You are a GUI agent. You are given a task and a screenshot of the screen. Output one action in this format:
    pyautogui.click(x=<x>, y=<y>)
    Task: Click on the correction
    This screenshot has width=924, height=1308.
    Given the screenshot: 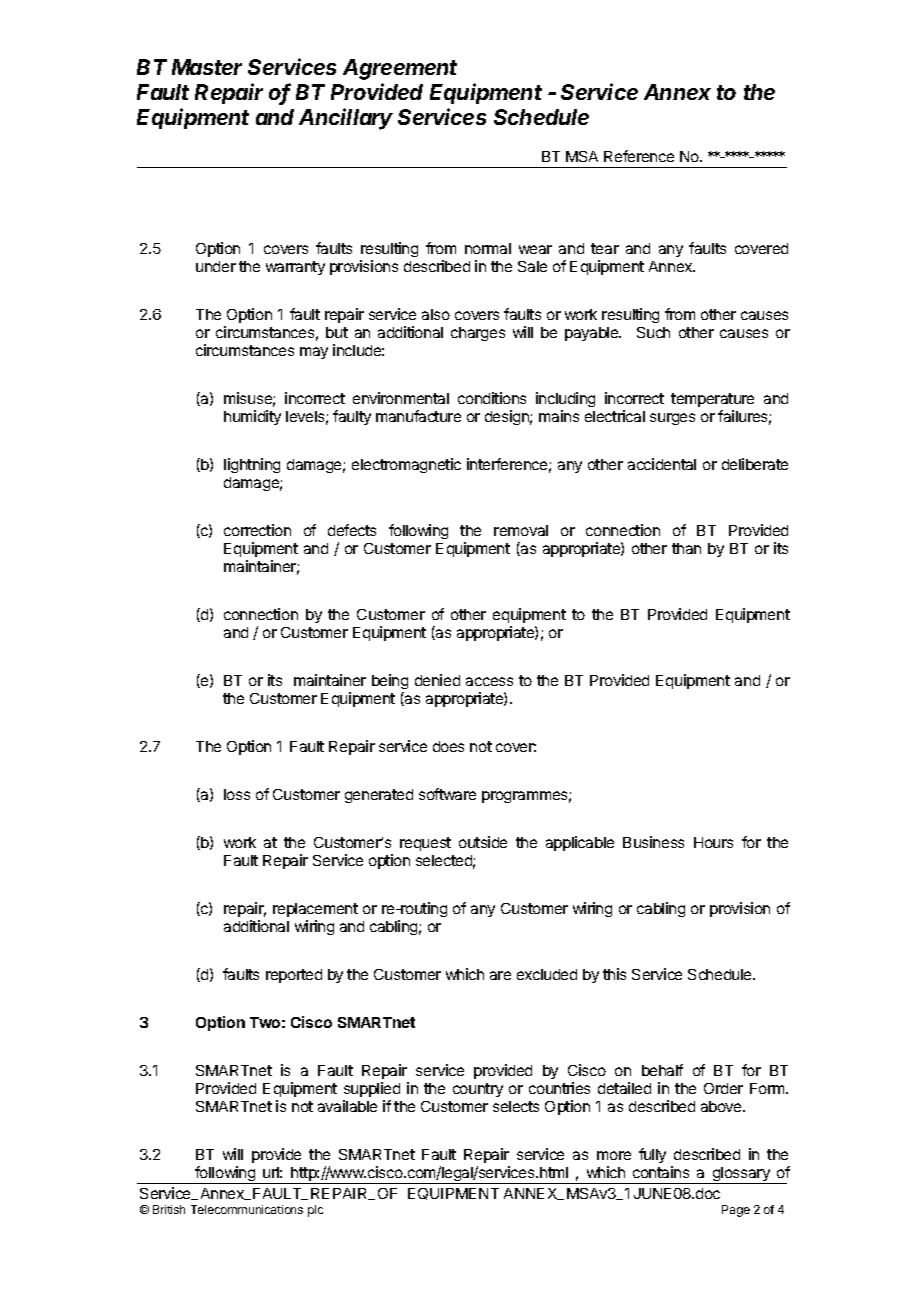 What is the action you would take?
    pyautogui.click(x=257, y=530)
